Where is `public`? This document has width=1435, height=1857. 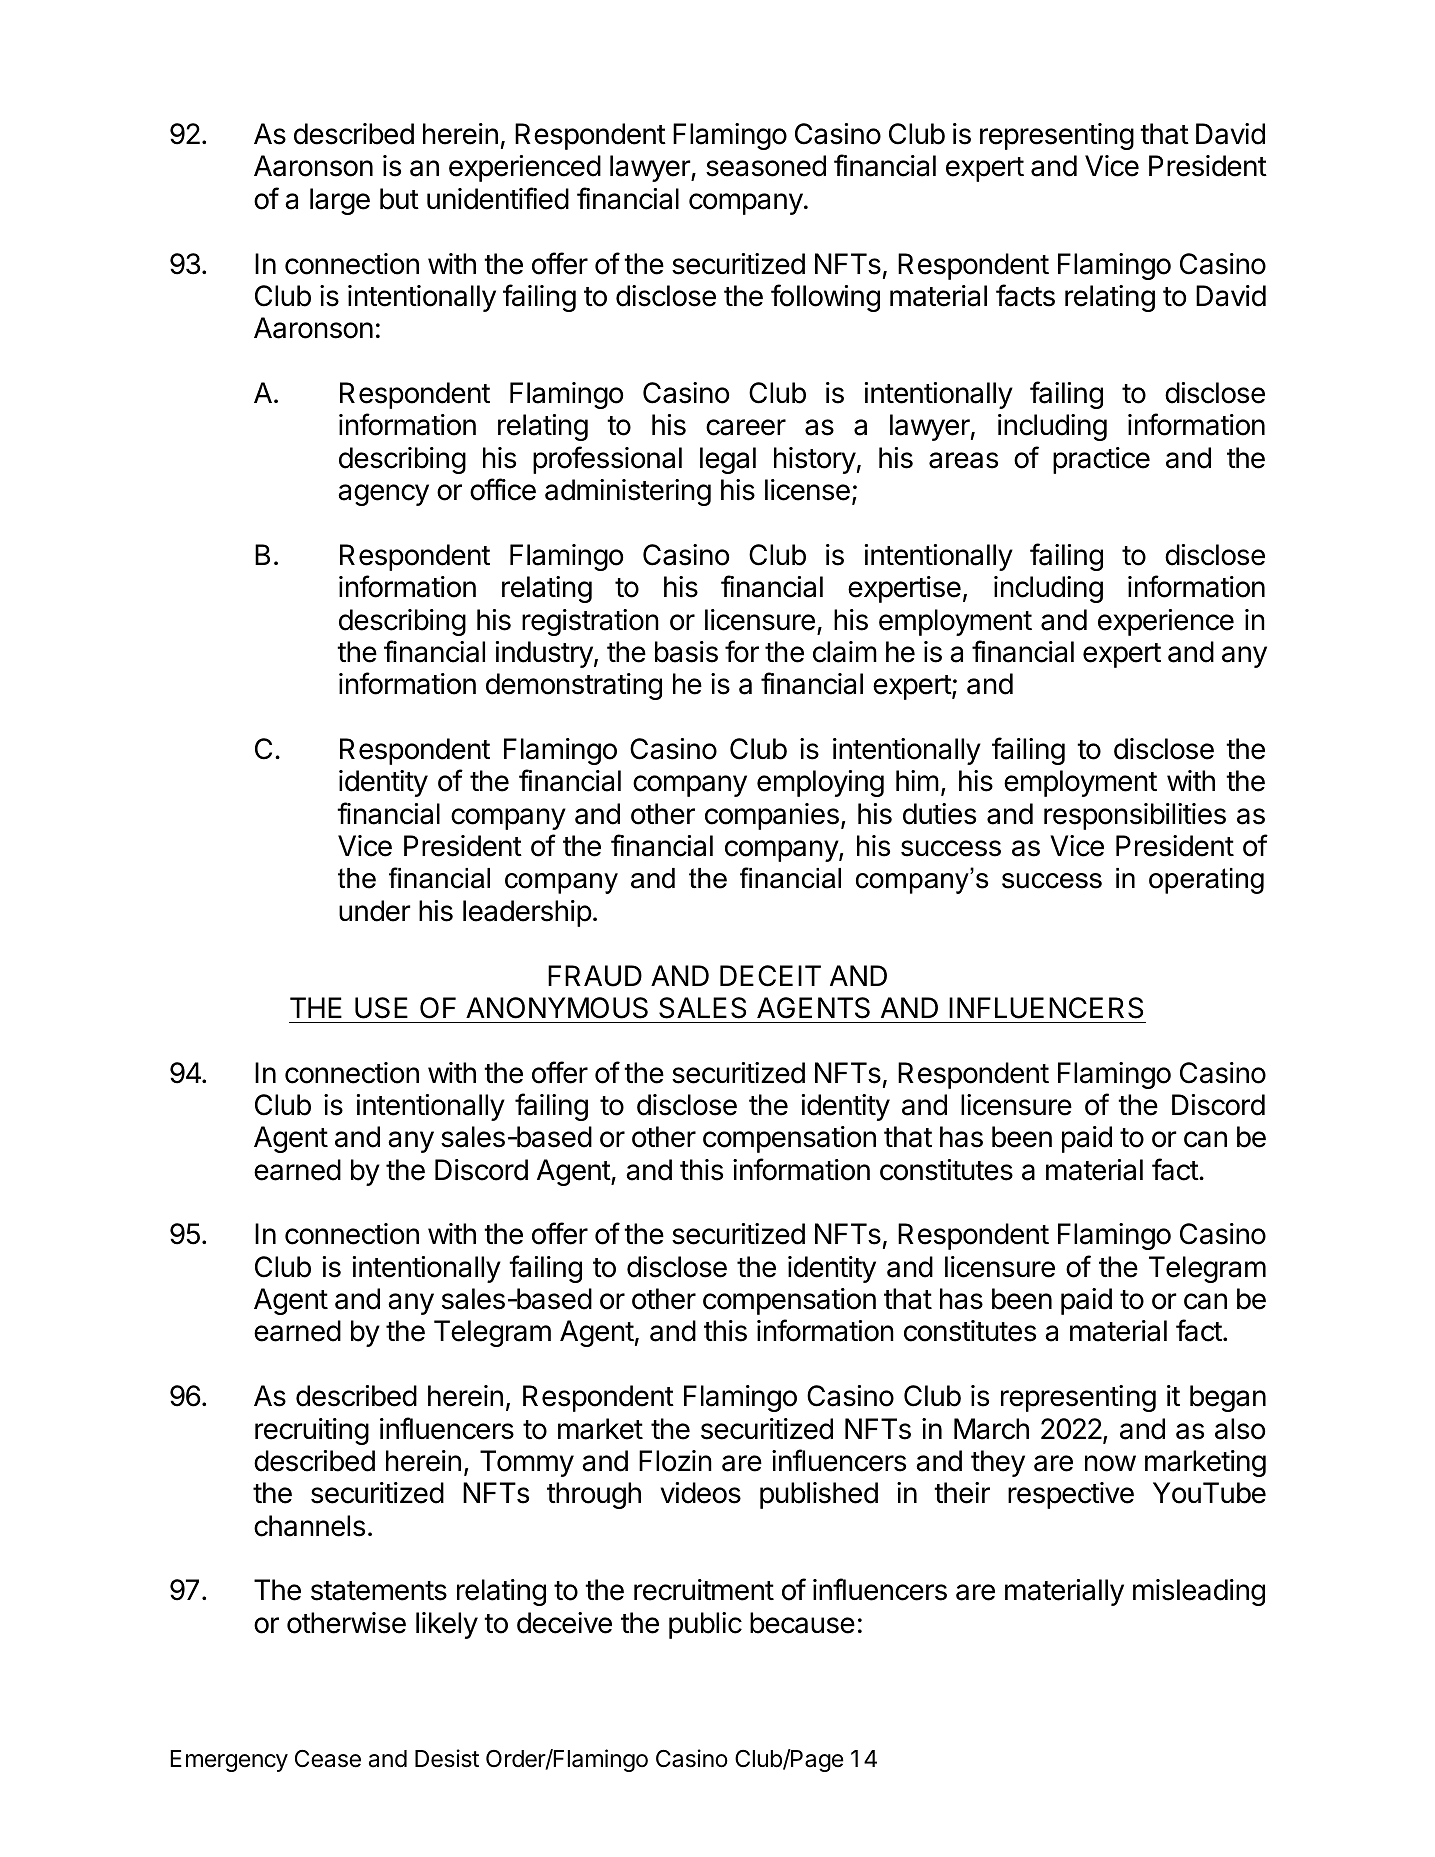 public is located at coordinates (705, 1625).
